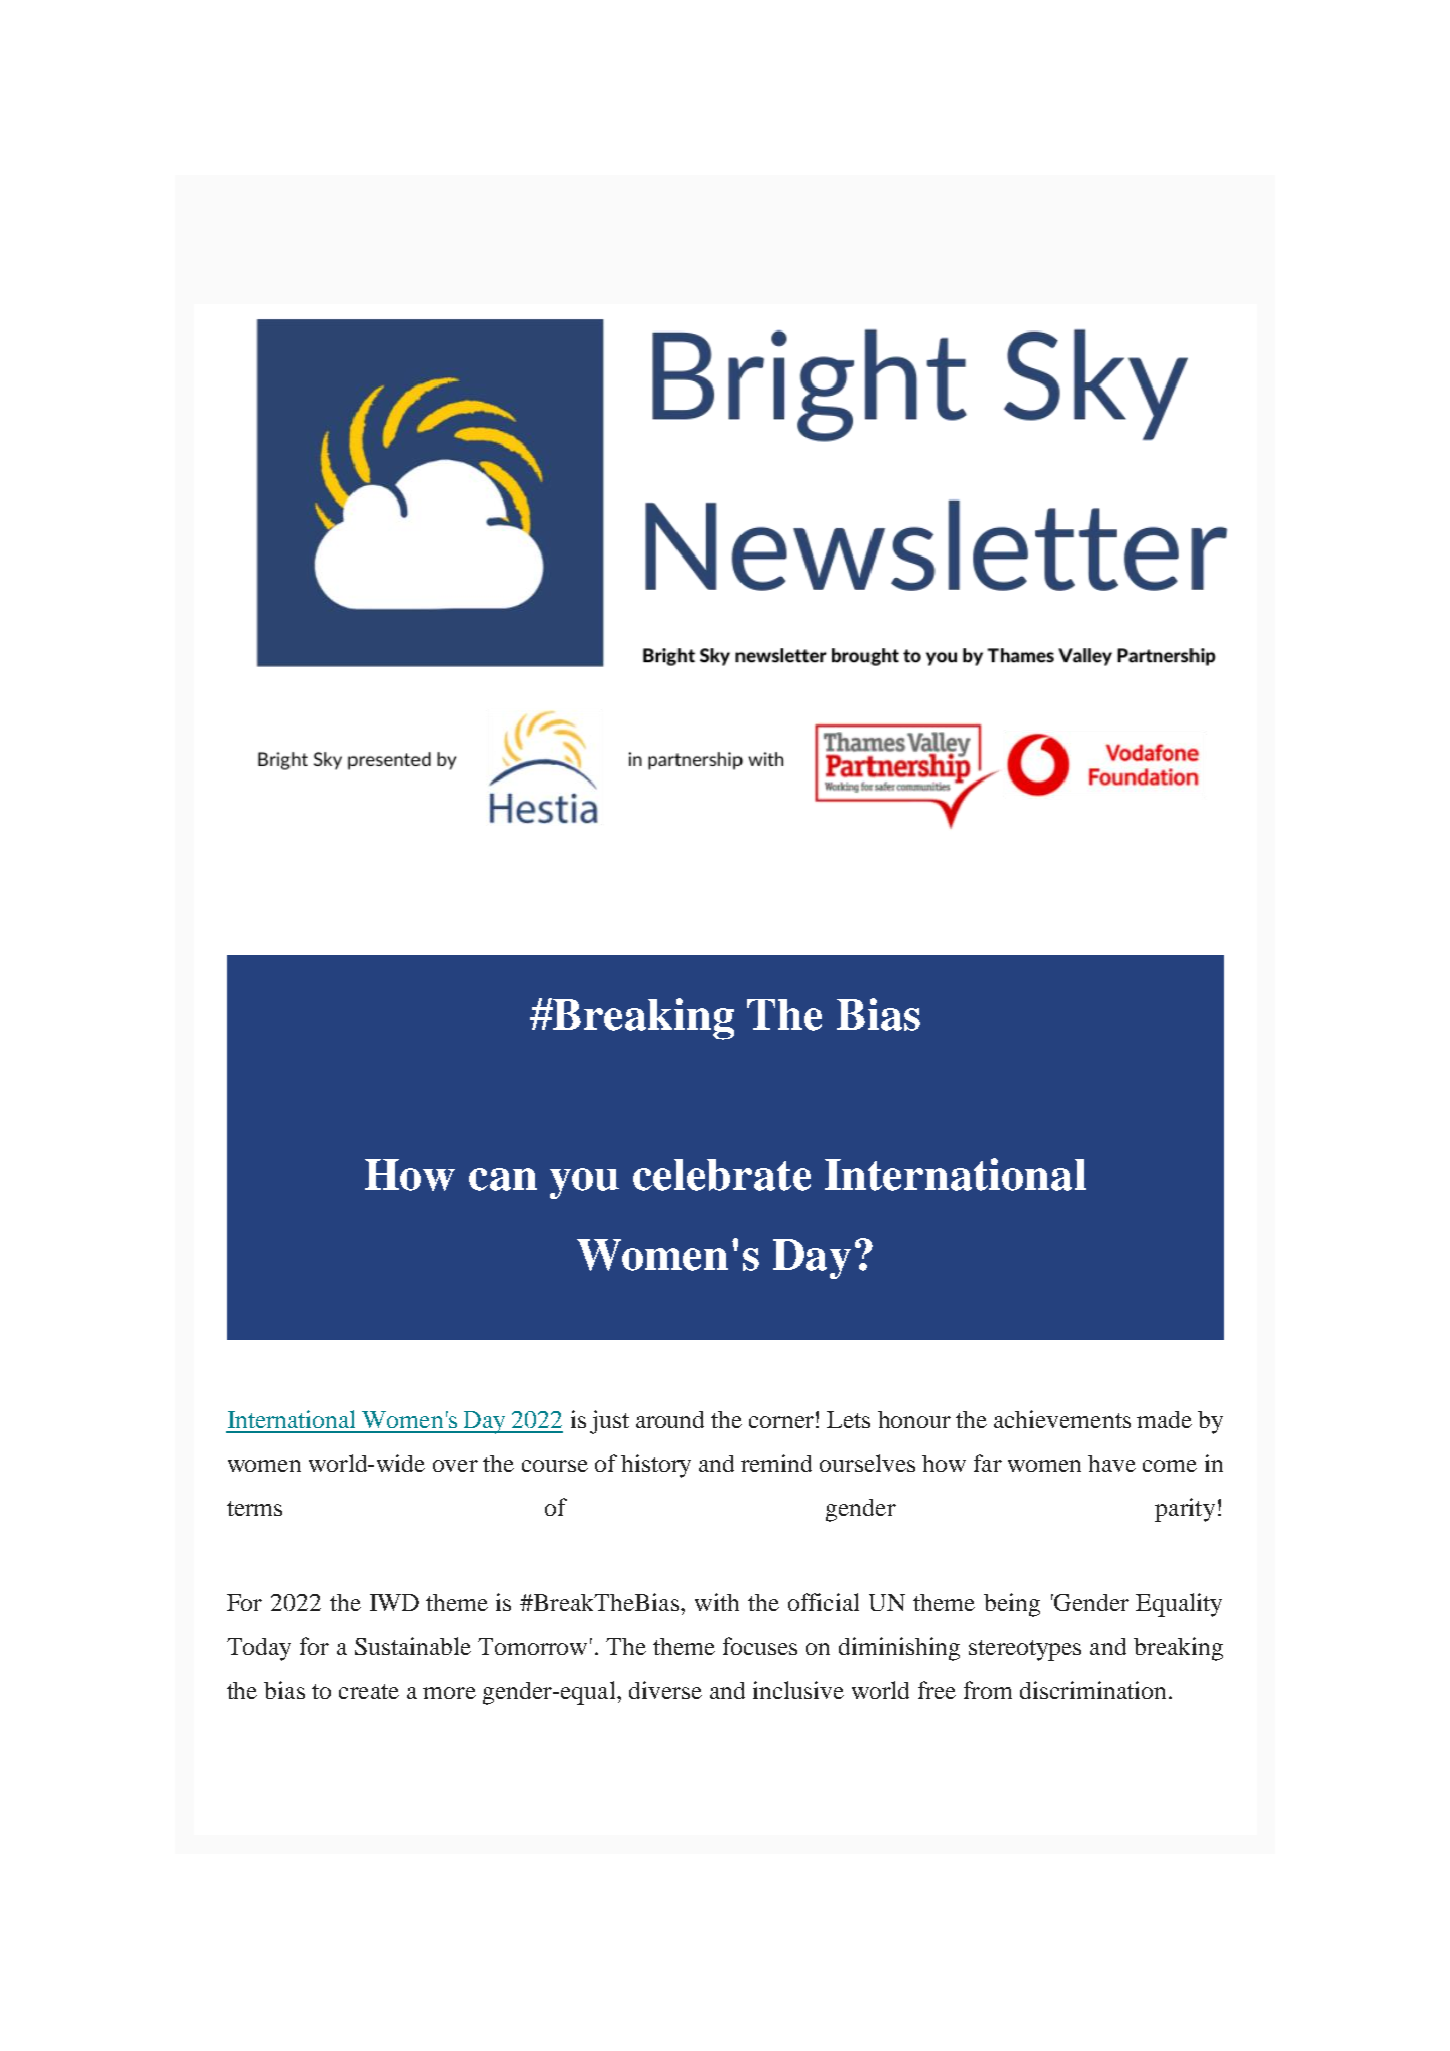 Image resolution: width=1450 pixels, height=2051 pixels. I want to click on over, so click(455, 1466).
